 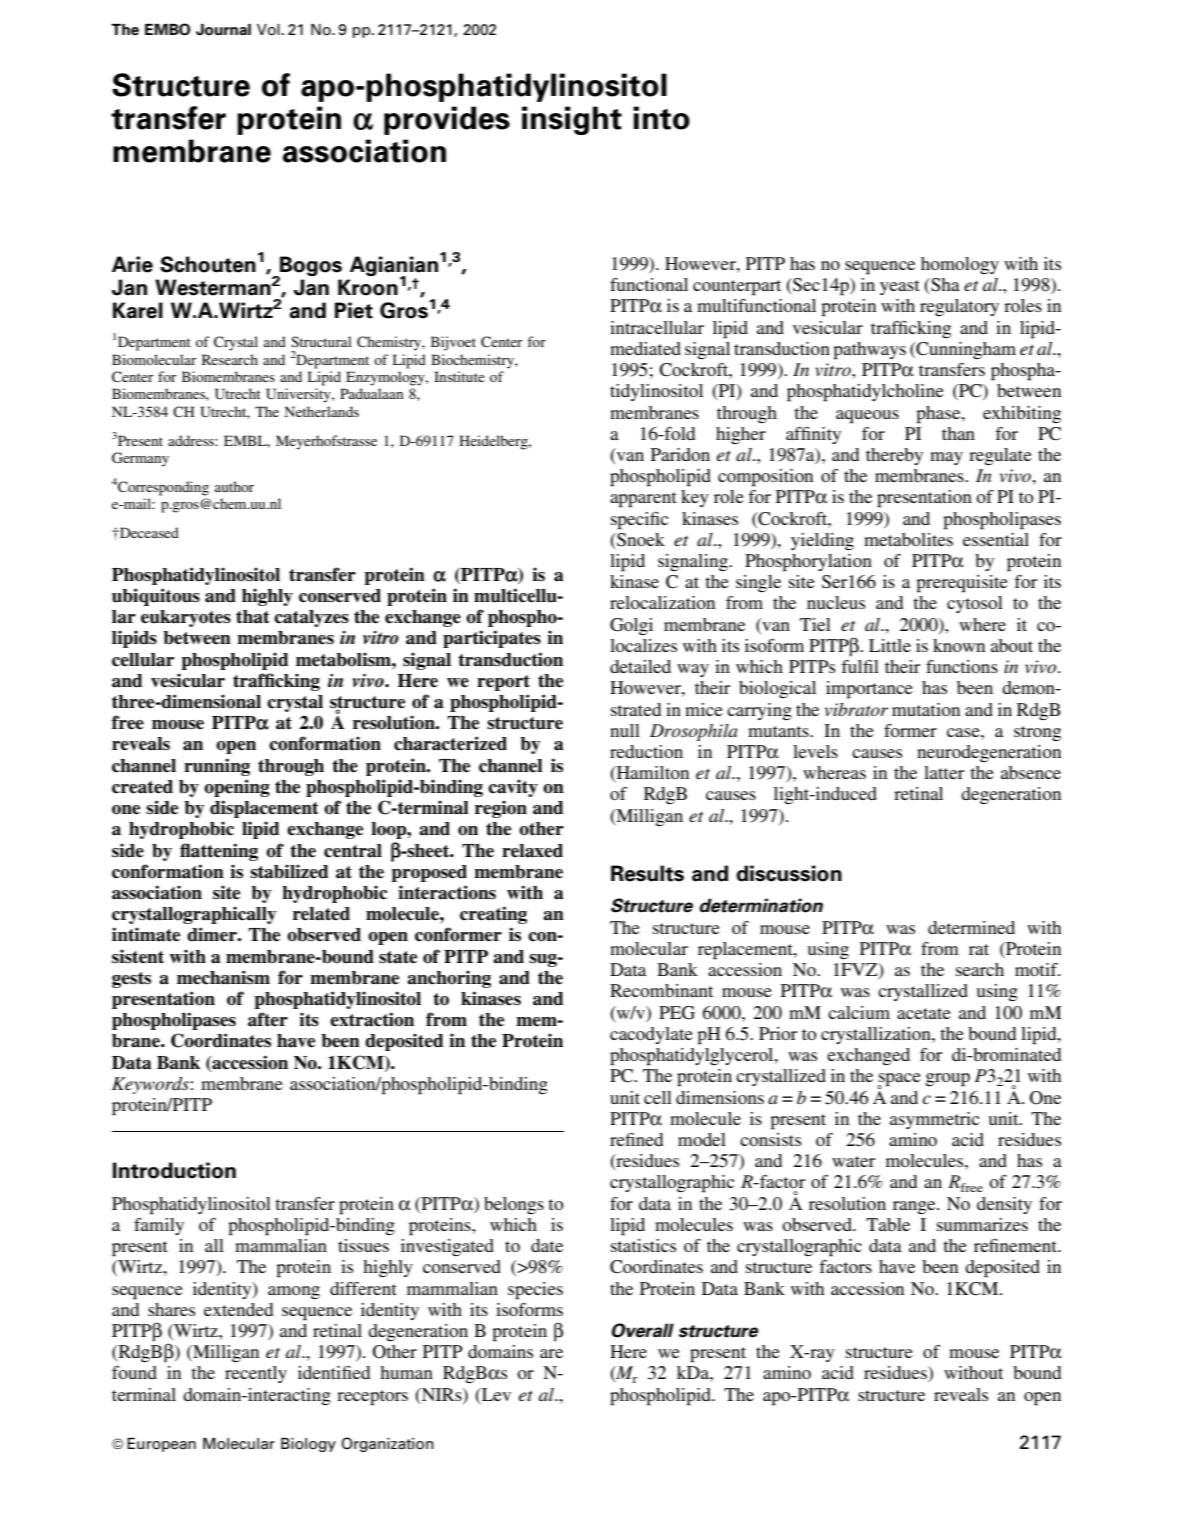 What do you see at coordinates (459, 376) in the image?
I see `Institute` at bounding box center [459, 376].
